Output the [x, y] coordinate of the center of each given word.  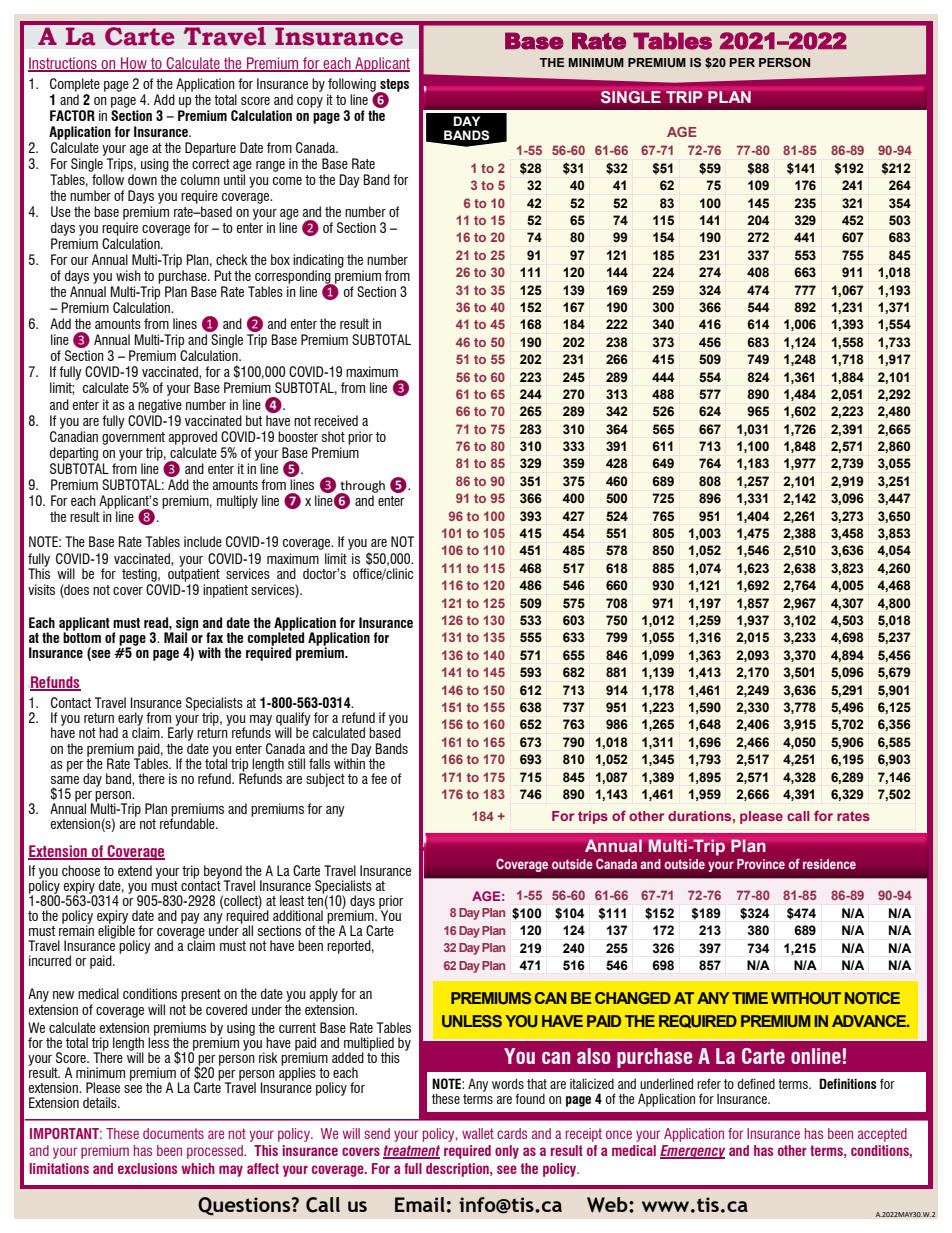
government [133, 438]
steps [393, 86]
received [336, 420]
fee [379, 778]
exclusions [147, 1168]
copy [310, 102]
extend [135, 870]
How [134, 64]
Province [761, 864]
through [361, 487]
